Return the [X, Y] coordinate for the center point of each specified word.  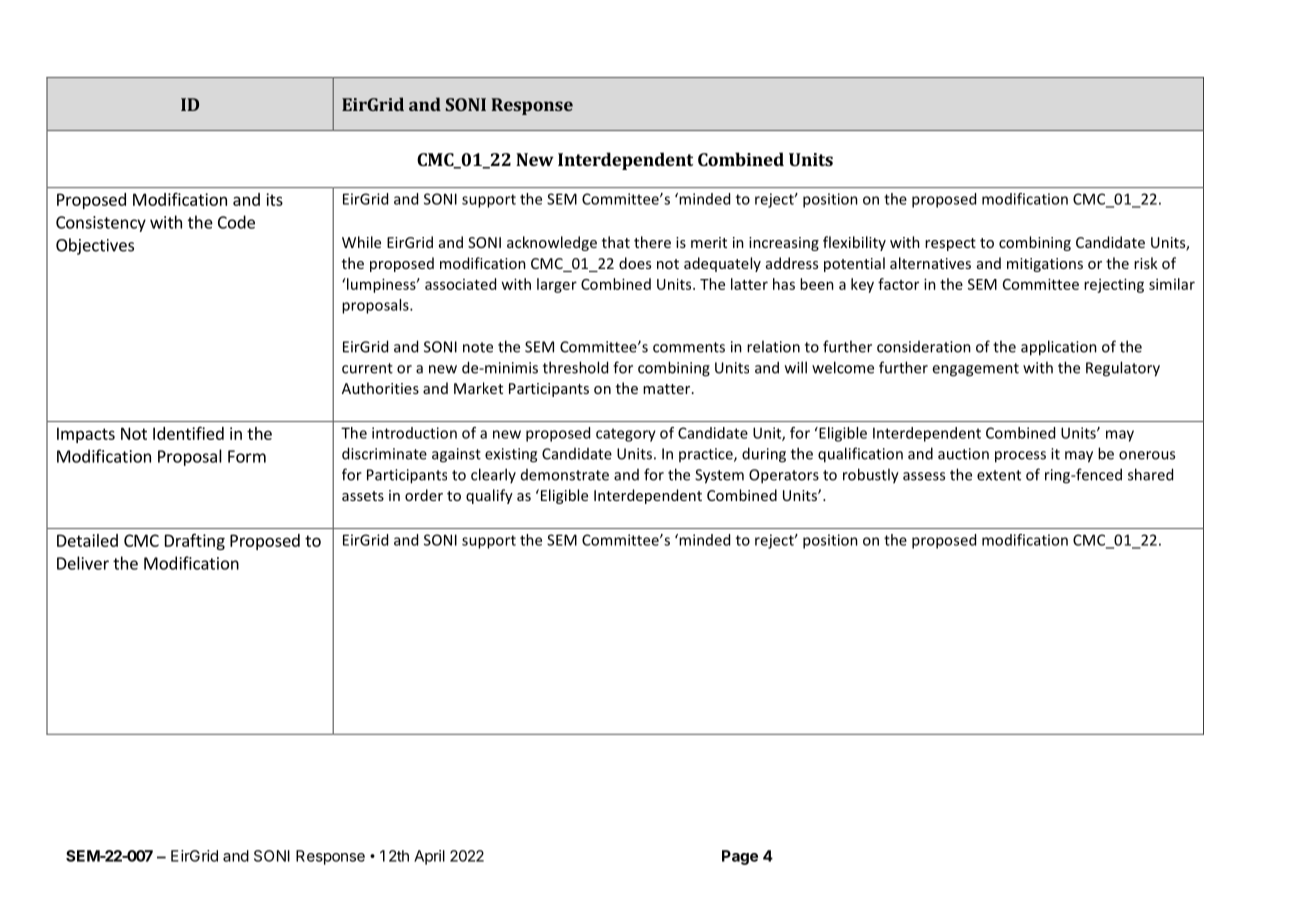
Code [236, 222]
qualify [489, 496]
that [616, 242]
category [626, 435]
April [429, 857]
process [1020, 457]
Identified [188, 433]
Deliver [83, 563]
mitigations [1045, 265]
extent [999, 475]
